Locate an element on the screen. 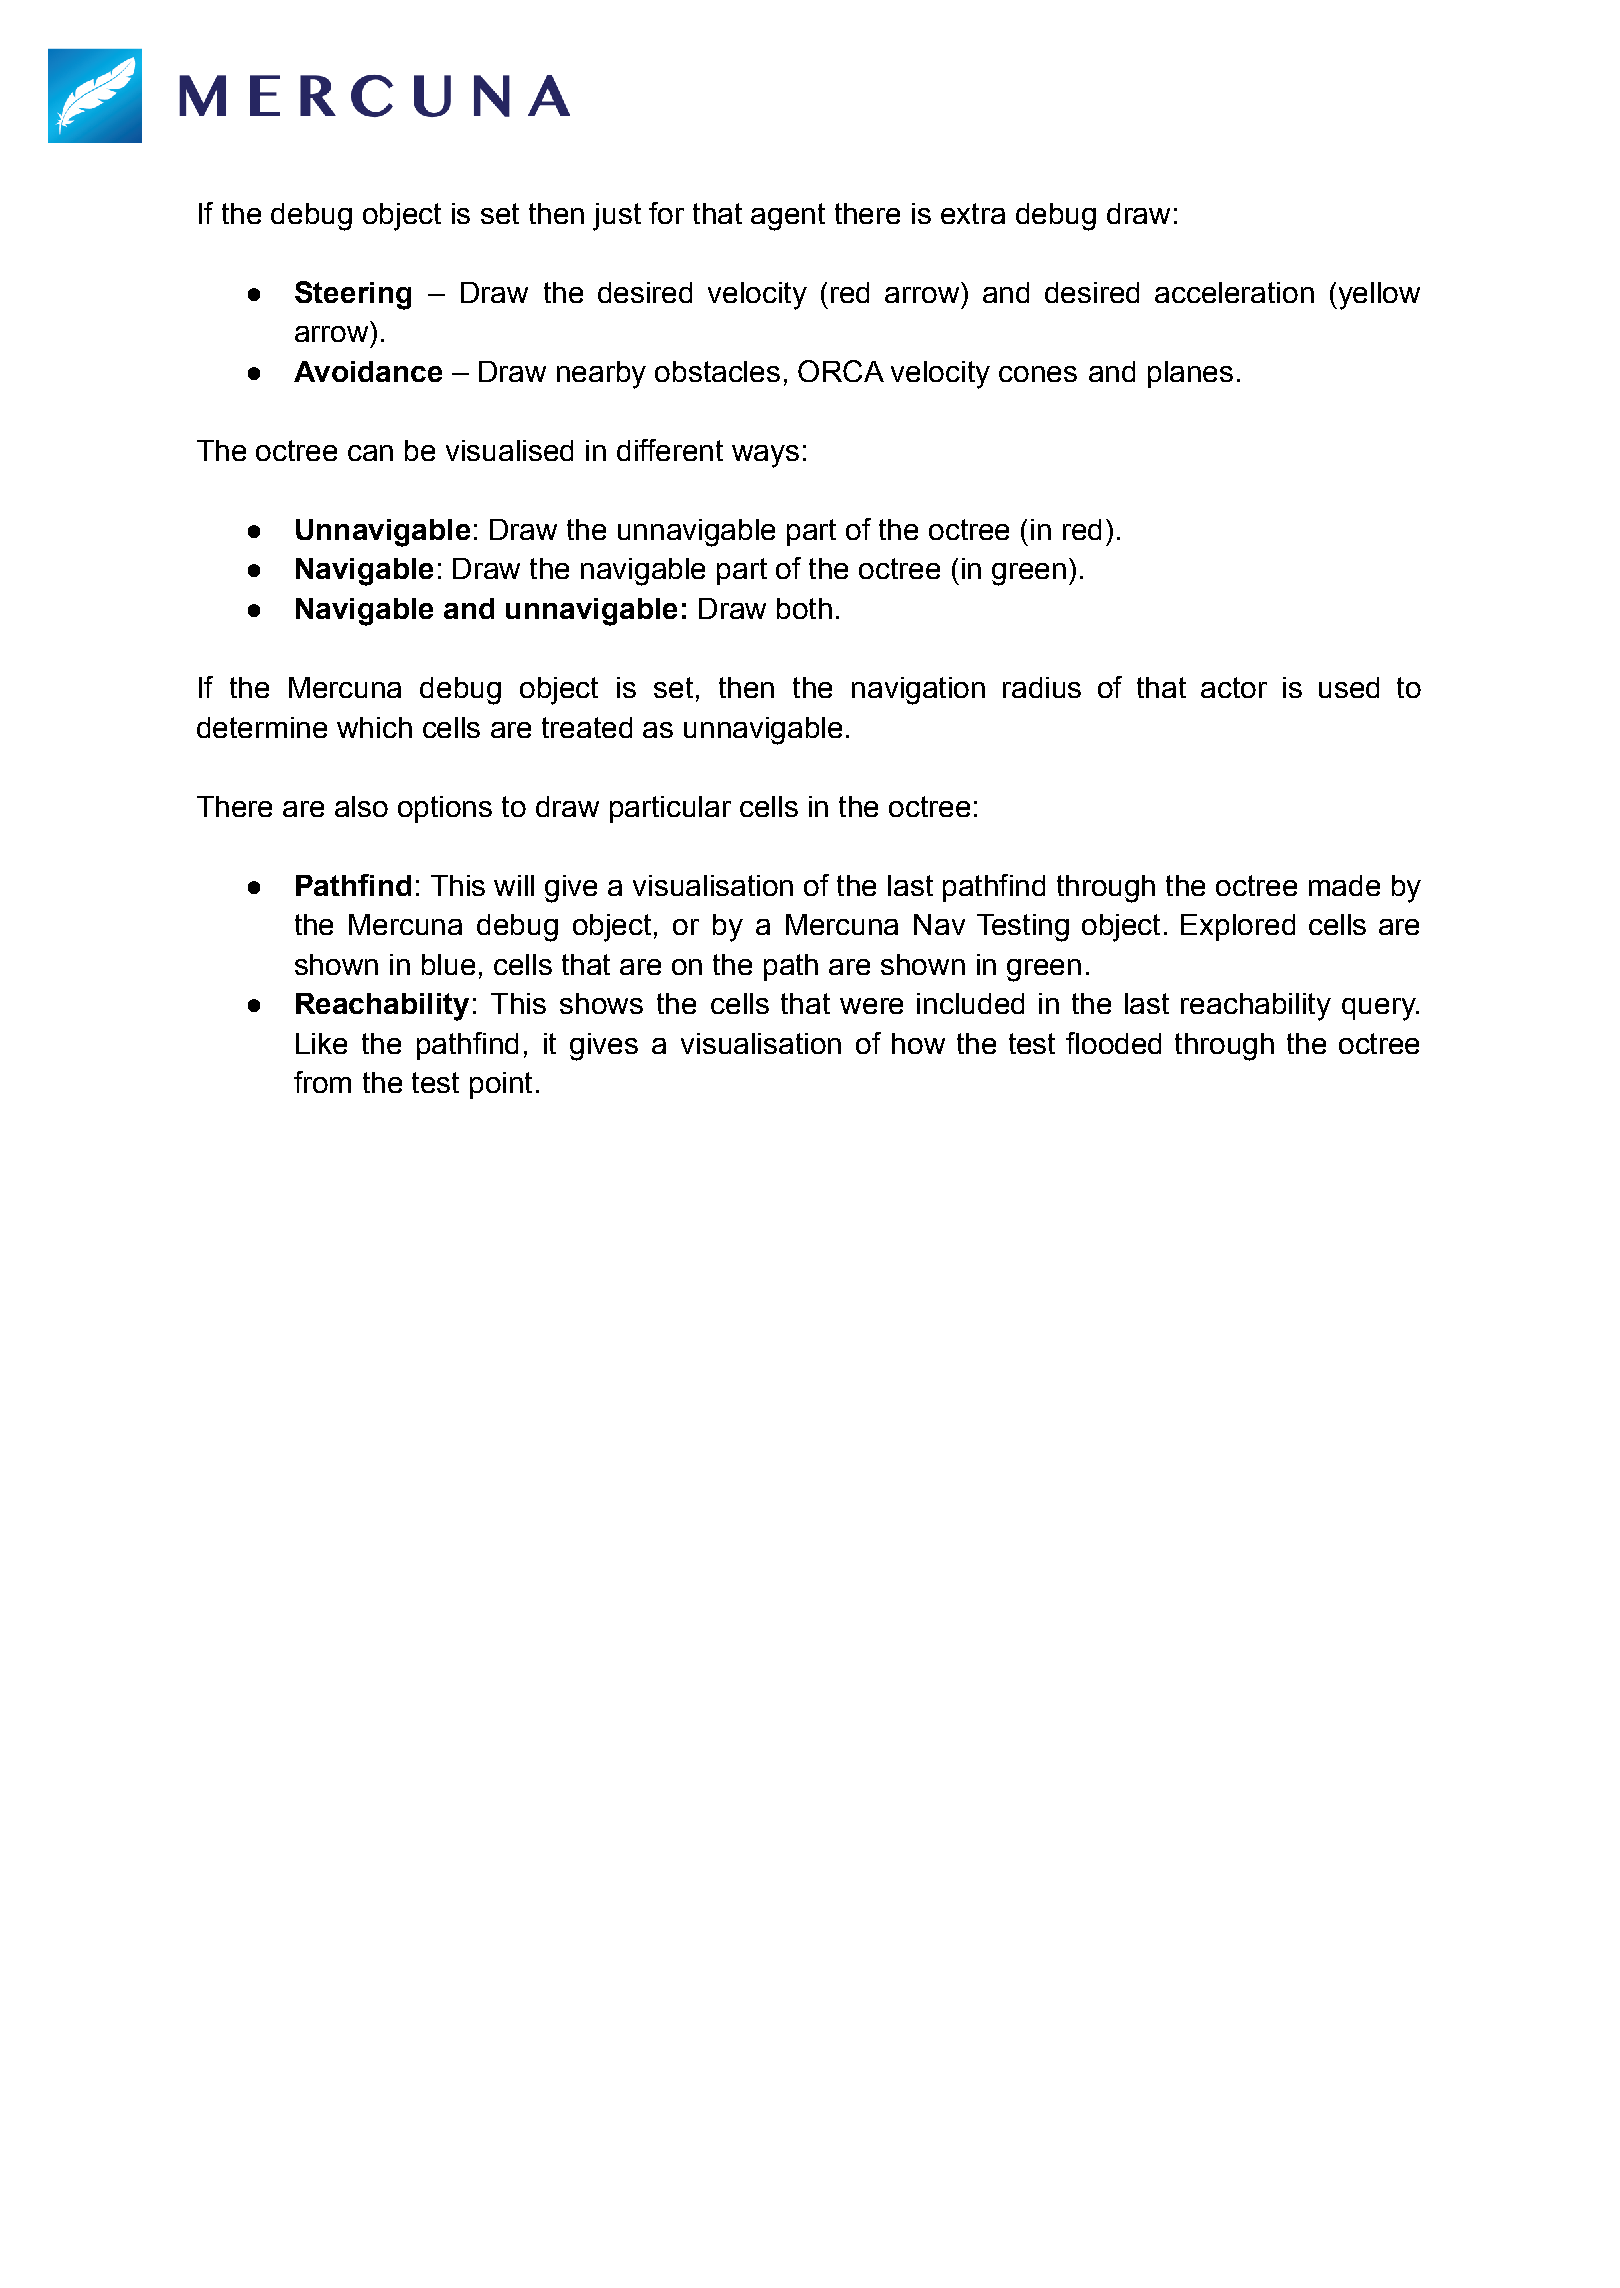  agent is located at coordinates (788, 217).
